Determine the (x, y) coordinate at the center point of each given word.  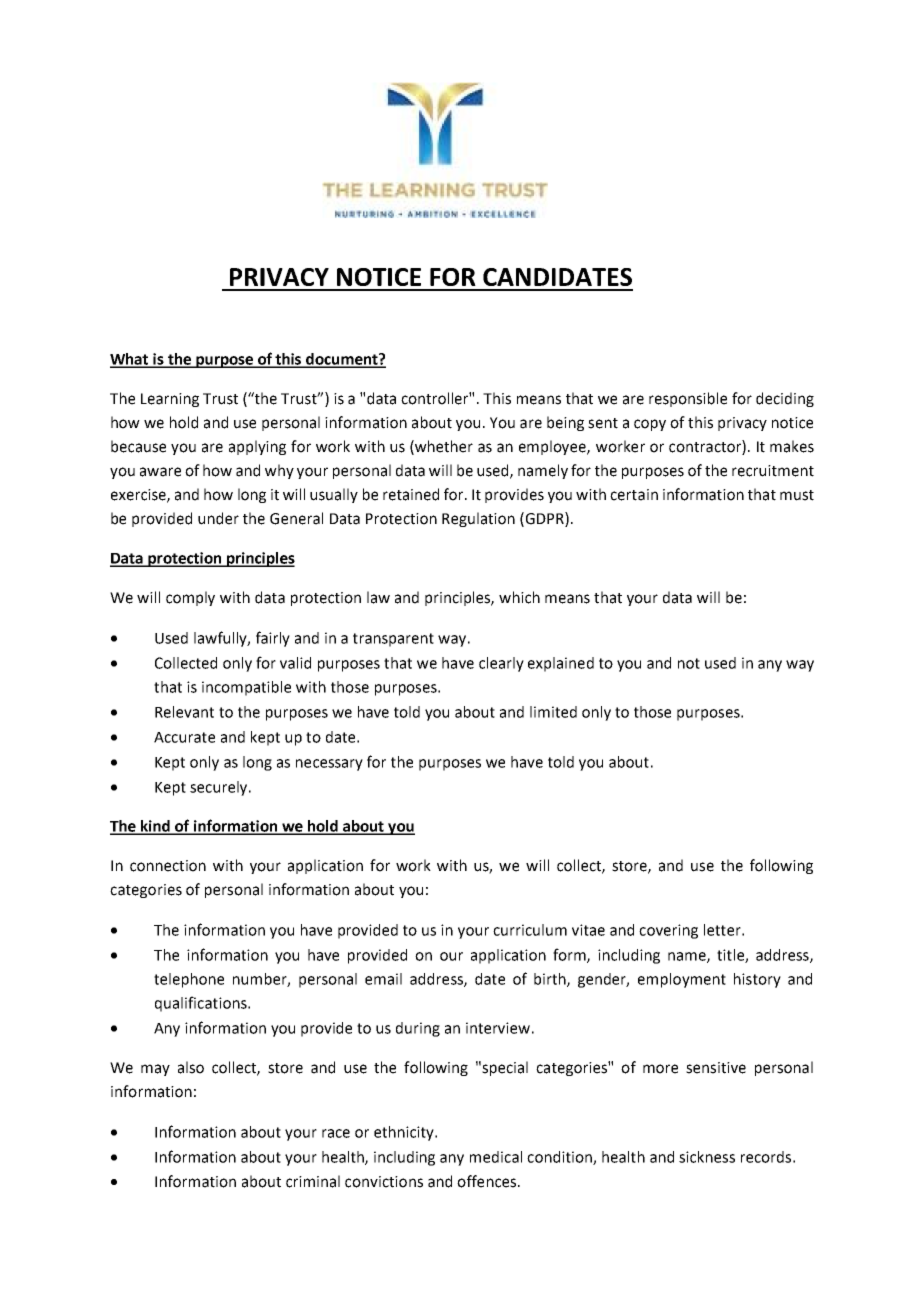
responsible (688, 399)
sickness (707, 1157)
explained (561, 664)
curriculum (530, 930)
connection (168, 866)
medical (496, 1157)
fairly (273, 639)
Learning (170, 400)
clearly (501, 664)
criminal (313, 1181)
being (565, 423)
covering (668, 931)
